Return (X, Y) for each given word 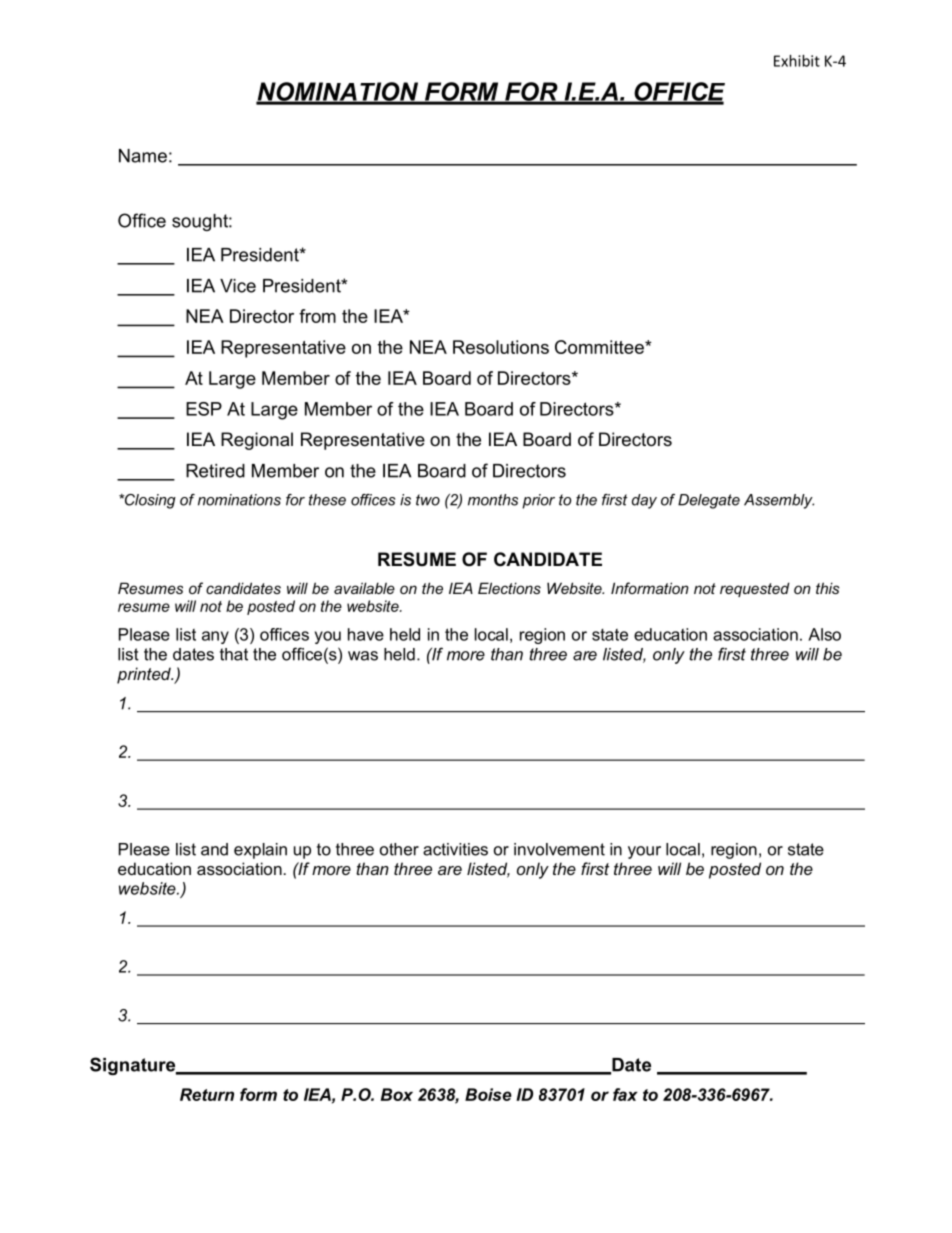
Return (207, 1094)
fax (625, 1094)
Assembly (779, 501)
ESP (204, 409)
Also (824, 634)
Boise (488, 1094)
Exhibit (797, 61)
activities (455, 849)
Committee (600, 347)
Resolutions (501, 347)
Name (143, 156)
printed (145, 675)
